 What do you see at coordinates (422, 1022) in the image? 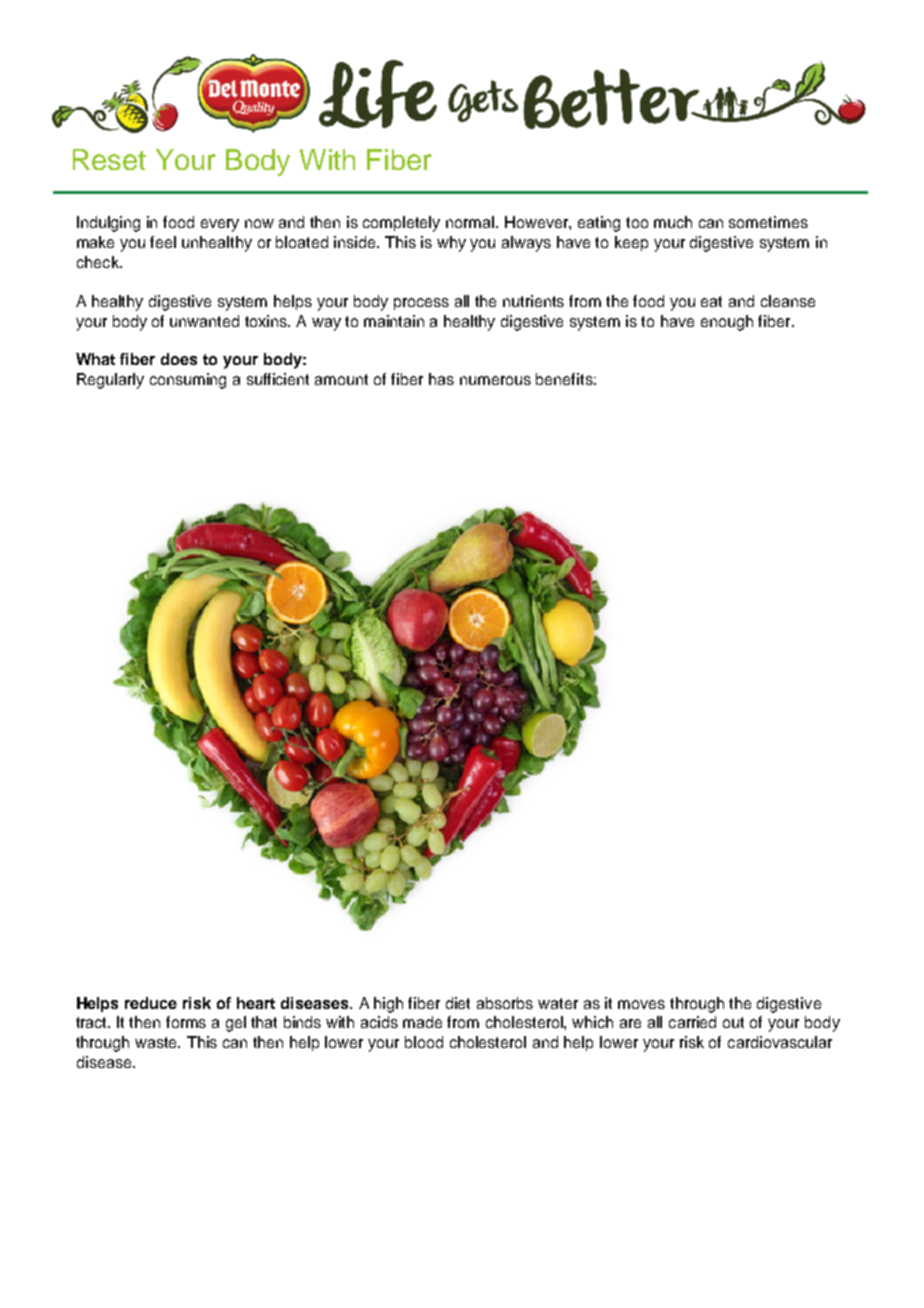
I see `made` at bounding box center [422, 1022].
